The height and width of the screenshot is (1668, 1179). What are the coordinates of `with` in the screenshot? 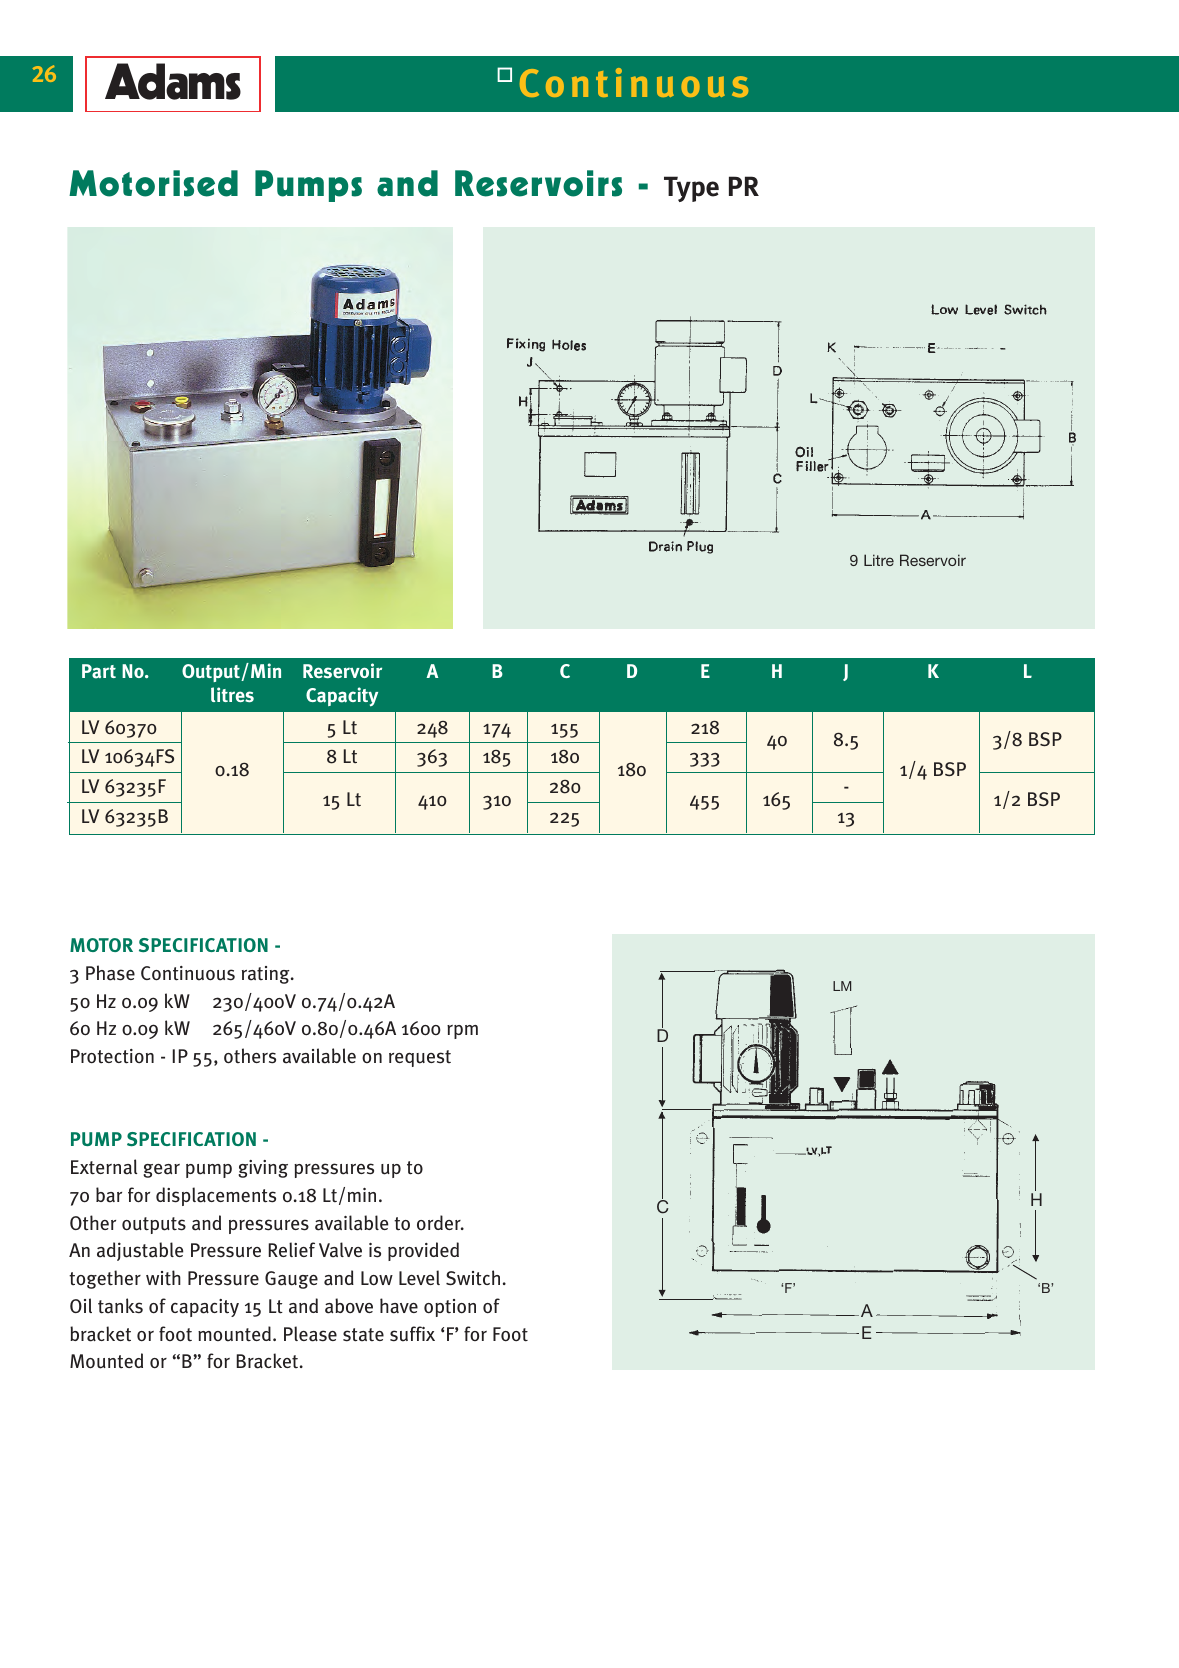 It's located at (163, 1278).
